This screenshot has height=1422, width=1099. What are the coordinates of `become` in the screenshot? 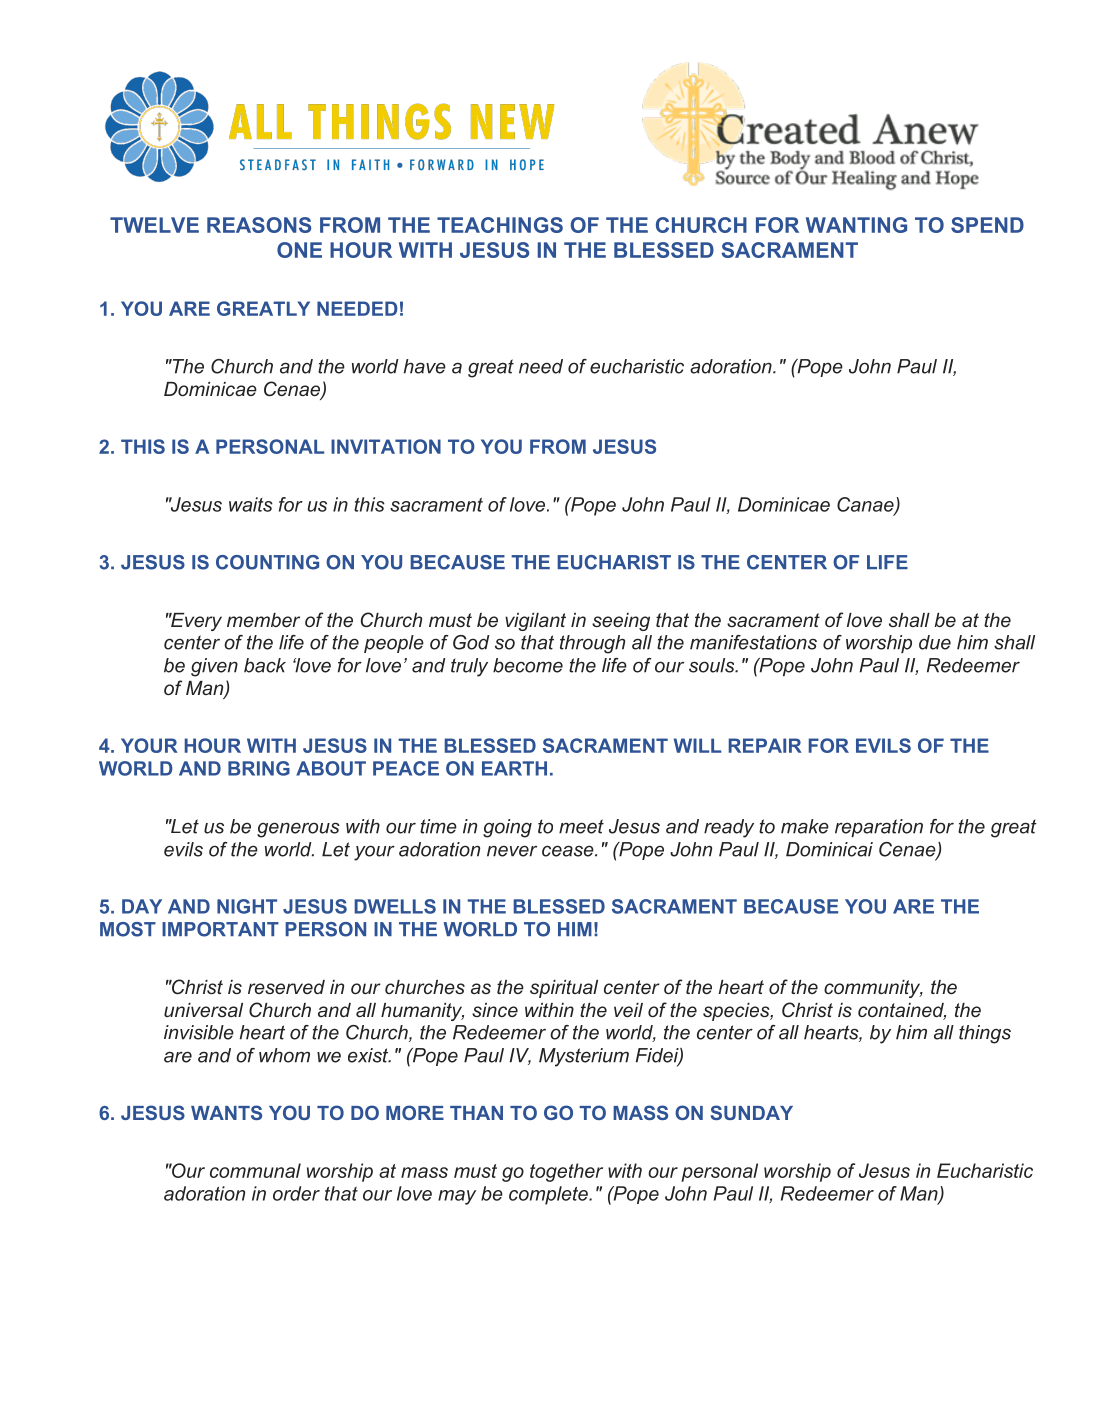 It's located at (528, 665).
